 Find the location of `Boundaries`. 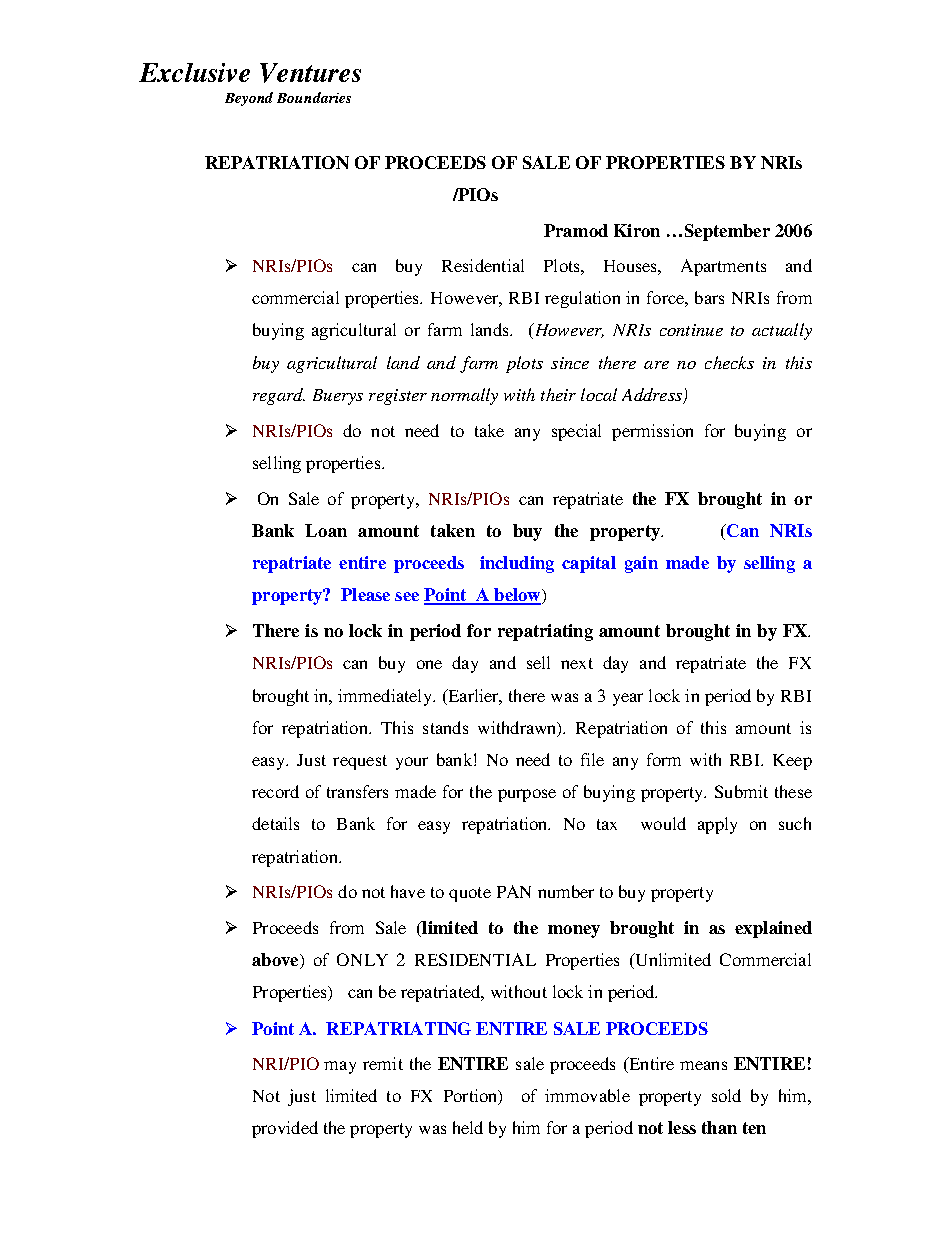

Boundaries is located at coordinates (314, 97).
